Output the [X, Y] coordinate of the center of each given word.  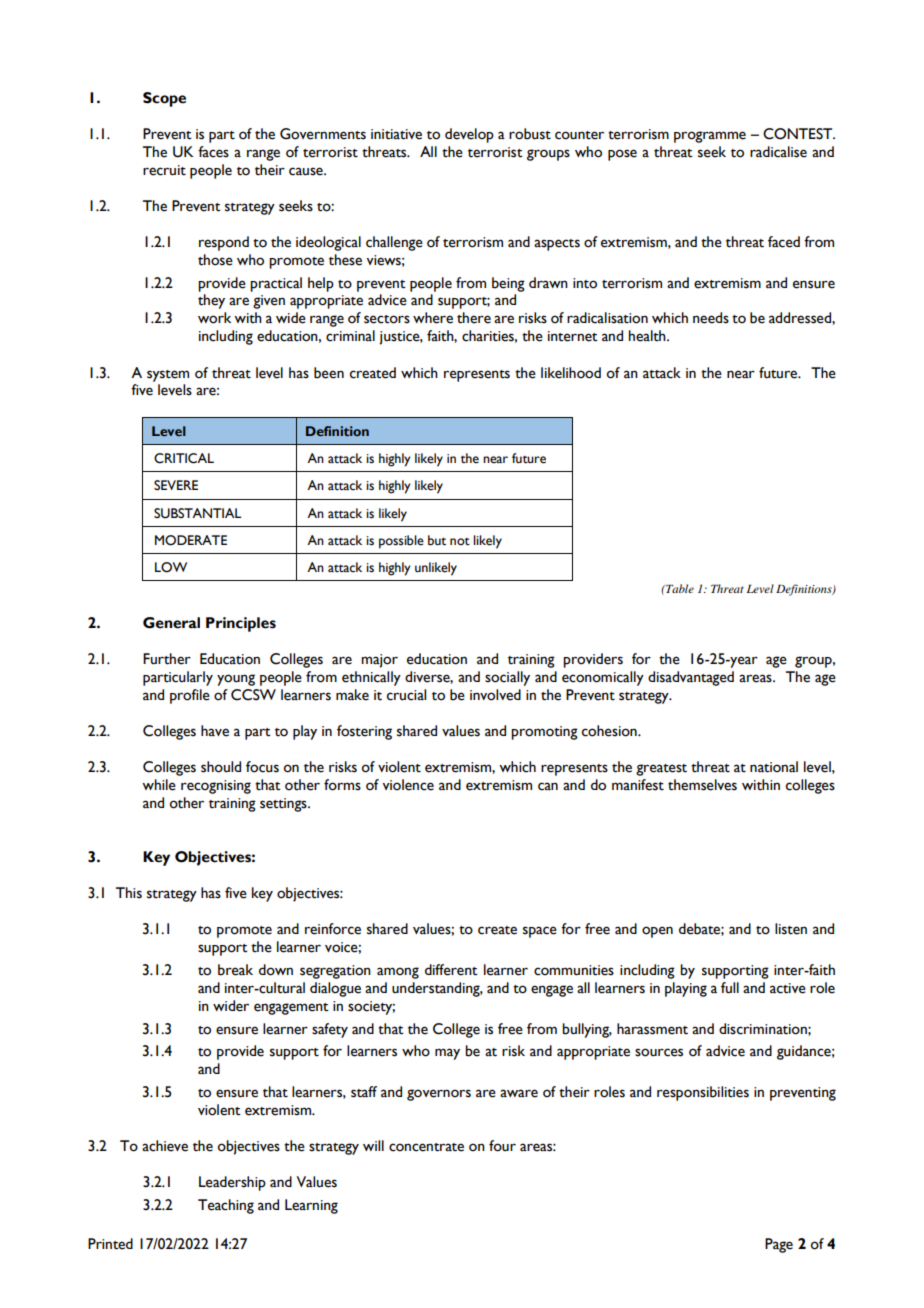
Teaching [226, 1206]
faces [213, 152]
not [460, 542]
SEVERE [176, 485]
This [129, 893]
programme [710, 137]
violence [408, 785]
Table [679, 588]
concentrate [426, 1147]
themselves [702, 785]
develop [469, 135]
